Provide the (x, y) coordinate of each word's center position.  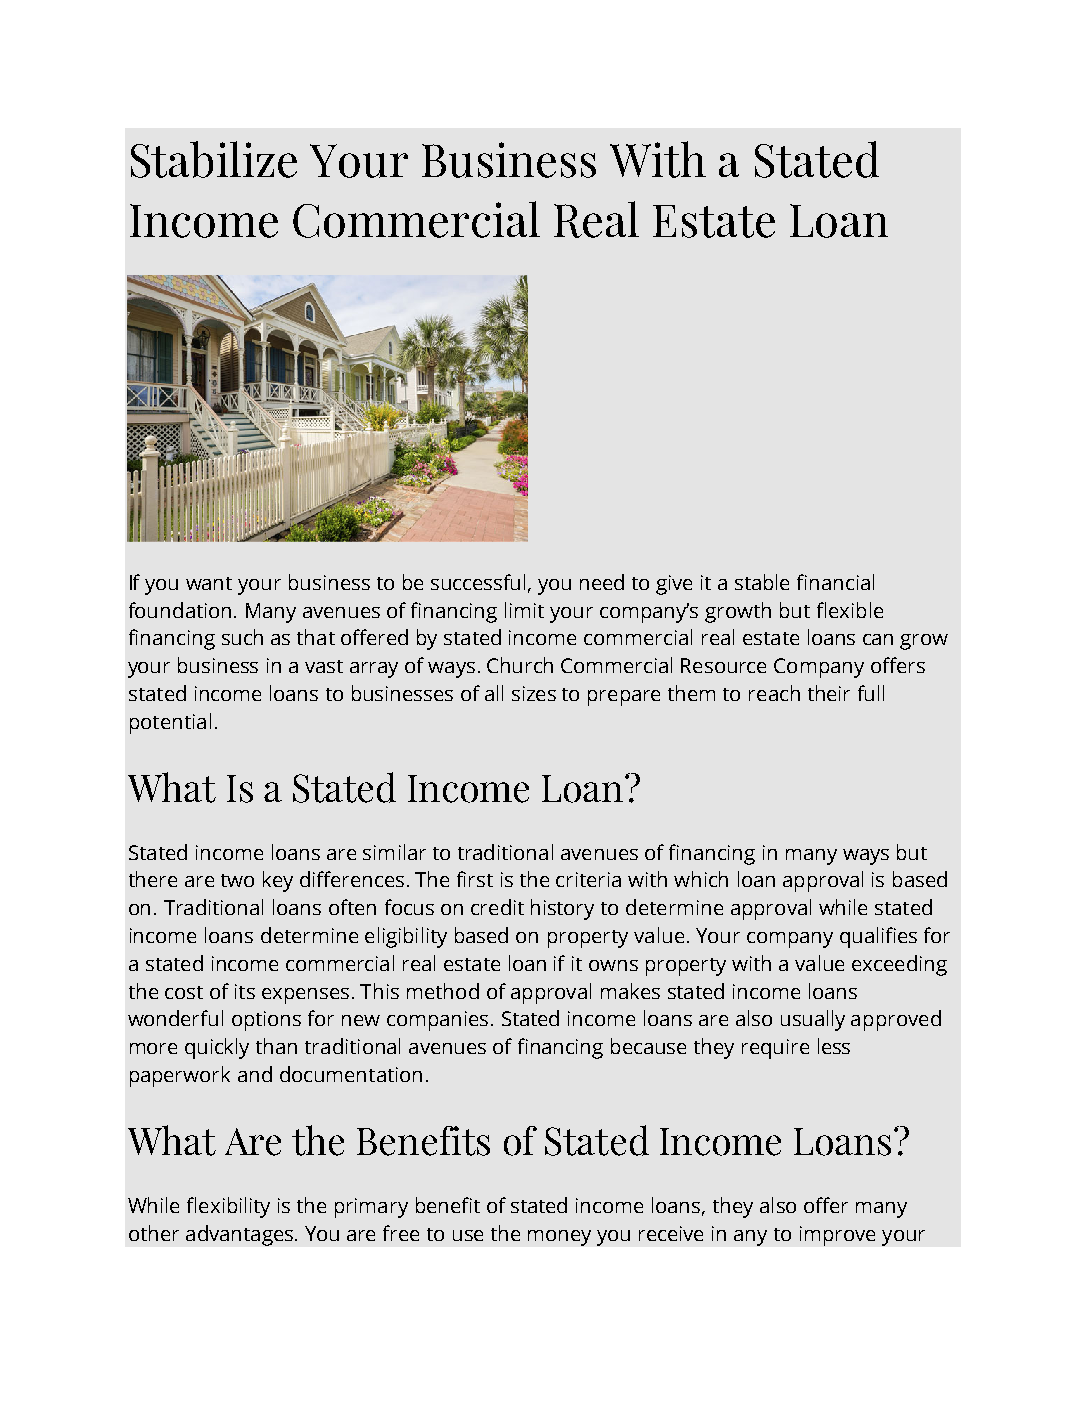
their (829, 693)
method (443, 991)
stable (762, 582)
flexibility (228, 1207)
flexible (850, 610)
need (602, 582)
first (475, 879)
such (242, 637)
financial (835, 582)
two (237, 880)
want (209, 583)
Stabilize (214, 159)
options (266, 1021)
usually (813, 1020)
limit (524, 610)
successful (478, 582)
